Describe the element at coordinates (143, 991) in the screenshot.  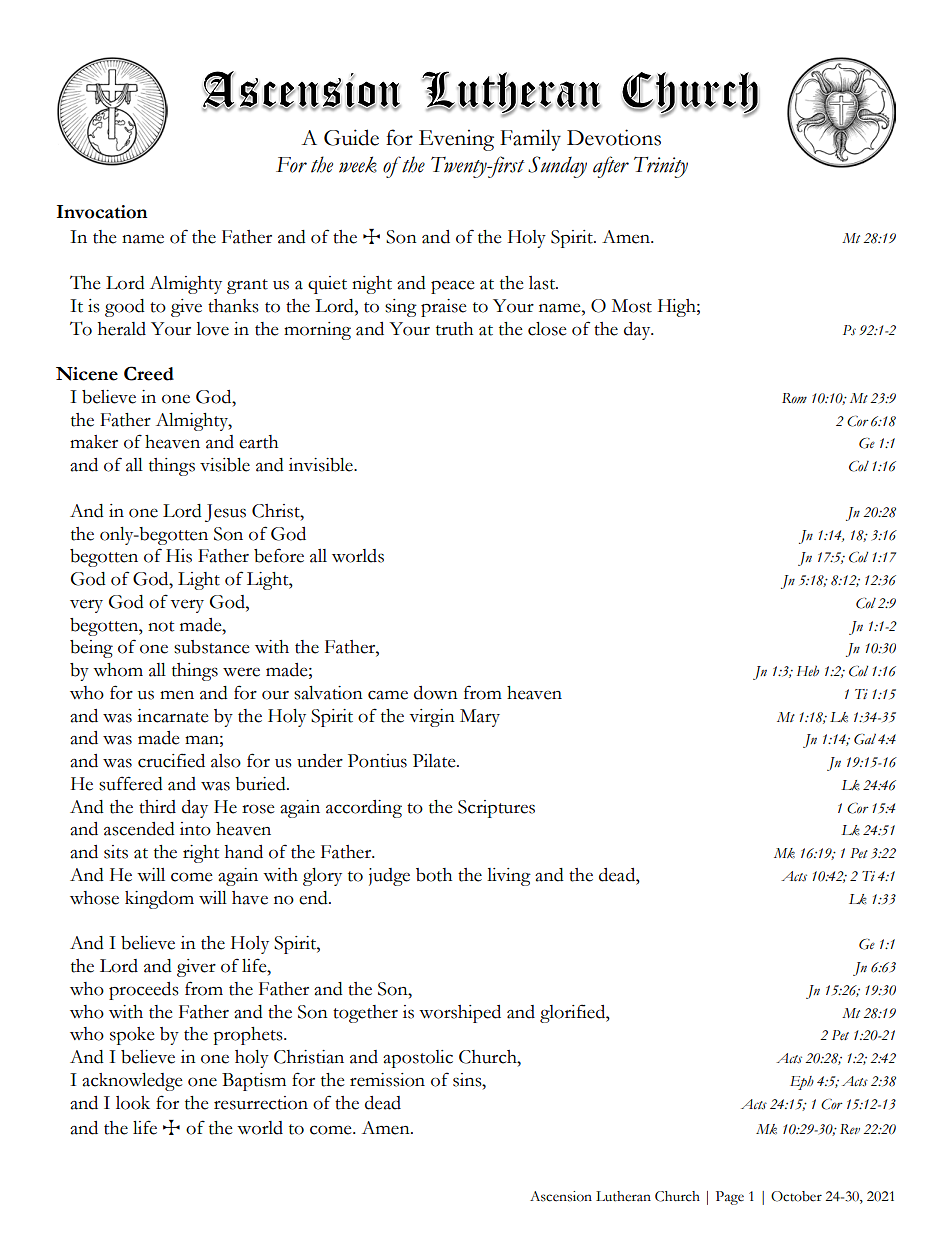
I see `proceeds` at that location.
